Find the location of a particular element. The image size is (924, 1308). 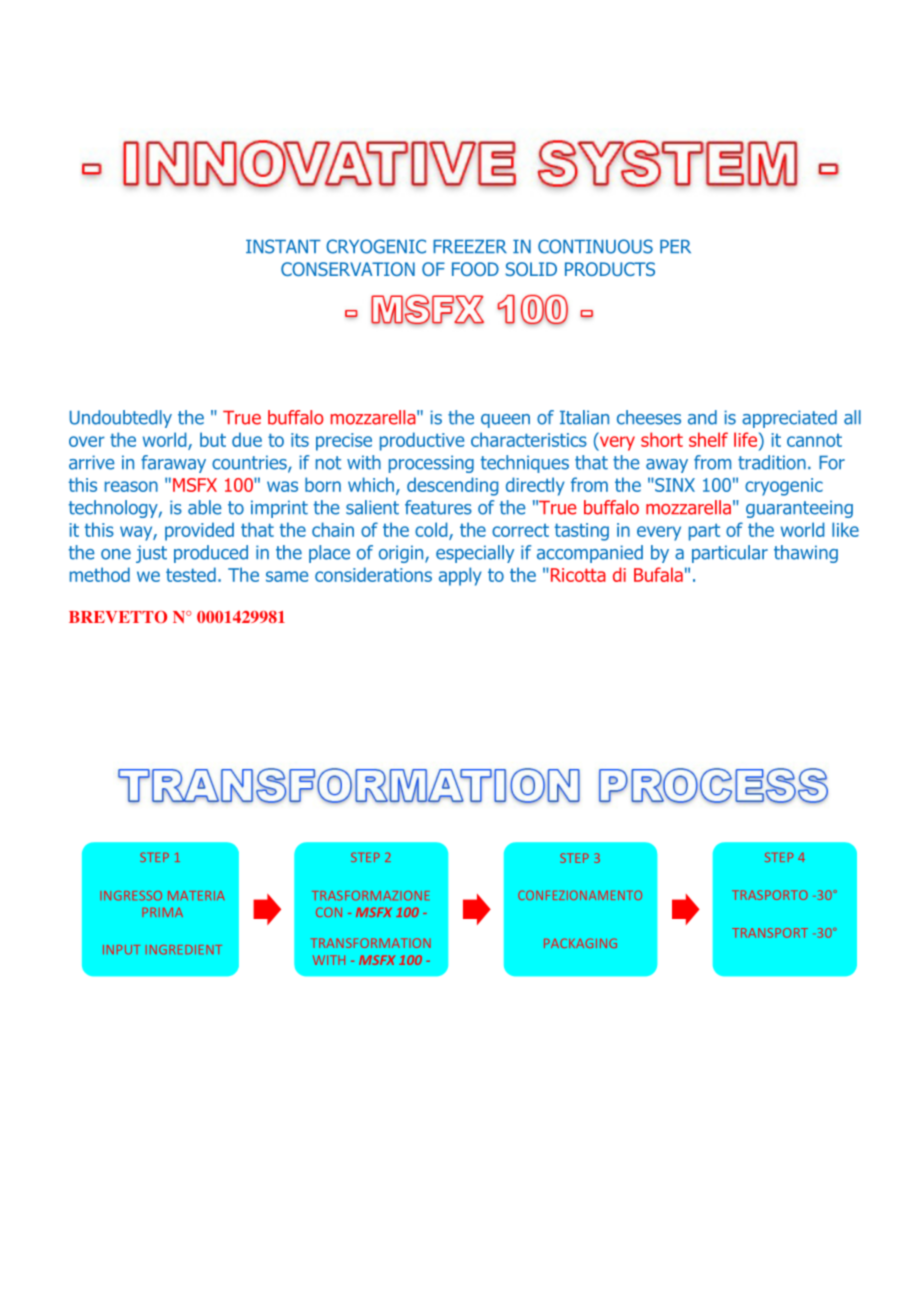

TRANSFORMATION is located at coordinates (371, 943).
